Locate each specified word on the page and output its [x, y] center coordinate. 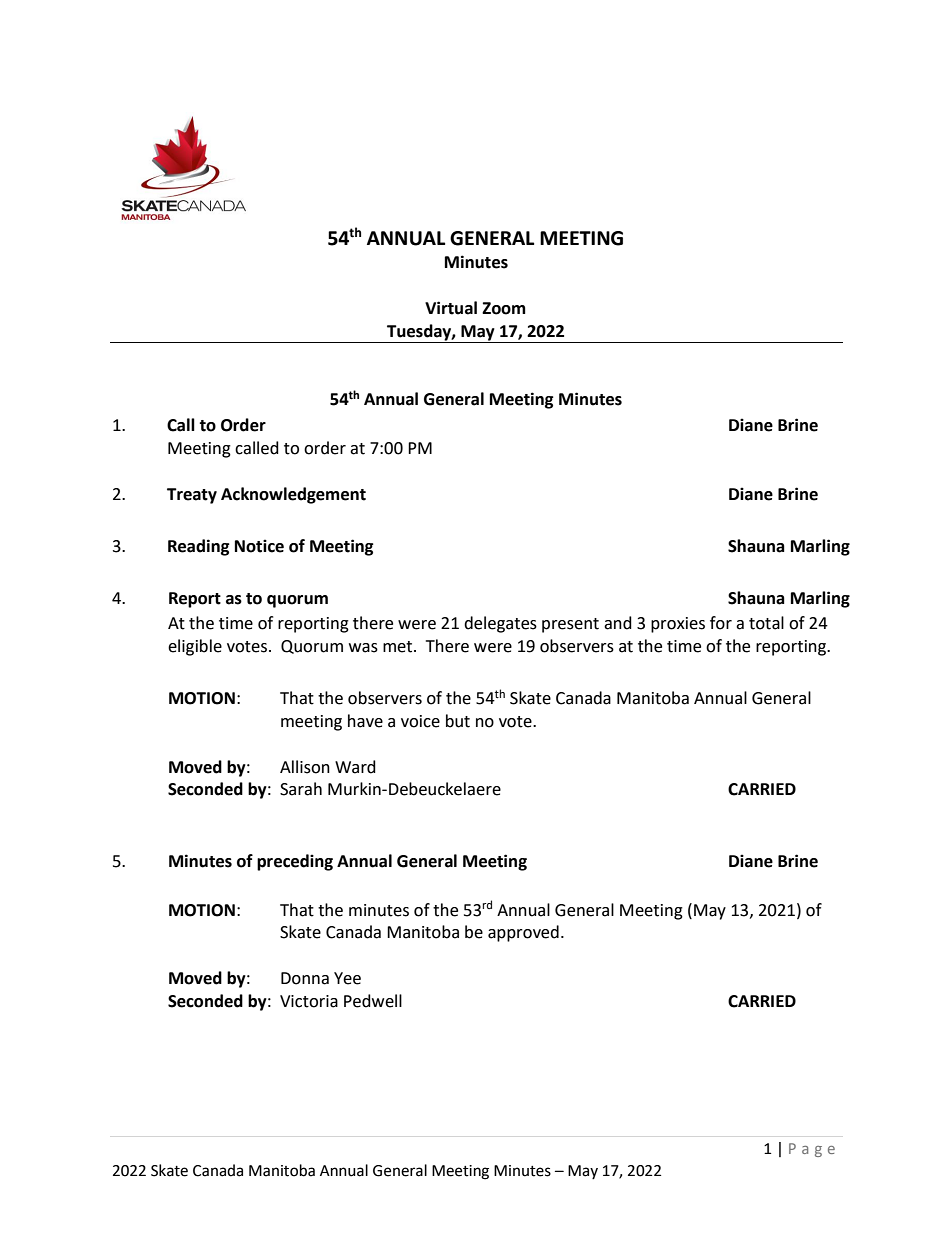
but [458, 721]
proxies [678, 625]
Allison [305, 767]
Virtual [451, 308]
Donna [305, 978]
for [721, 623]
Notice [259, 546]
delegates [500, 624]
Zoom [504, 308]
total [766, 623]
